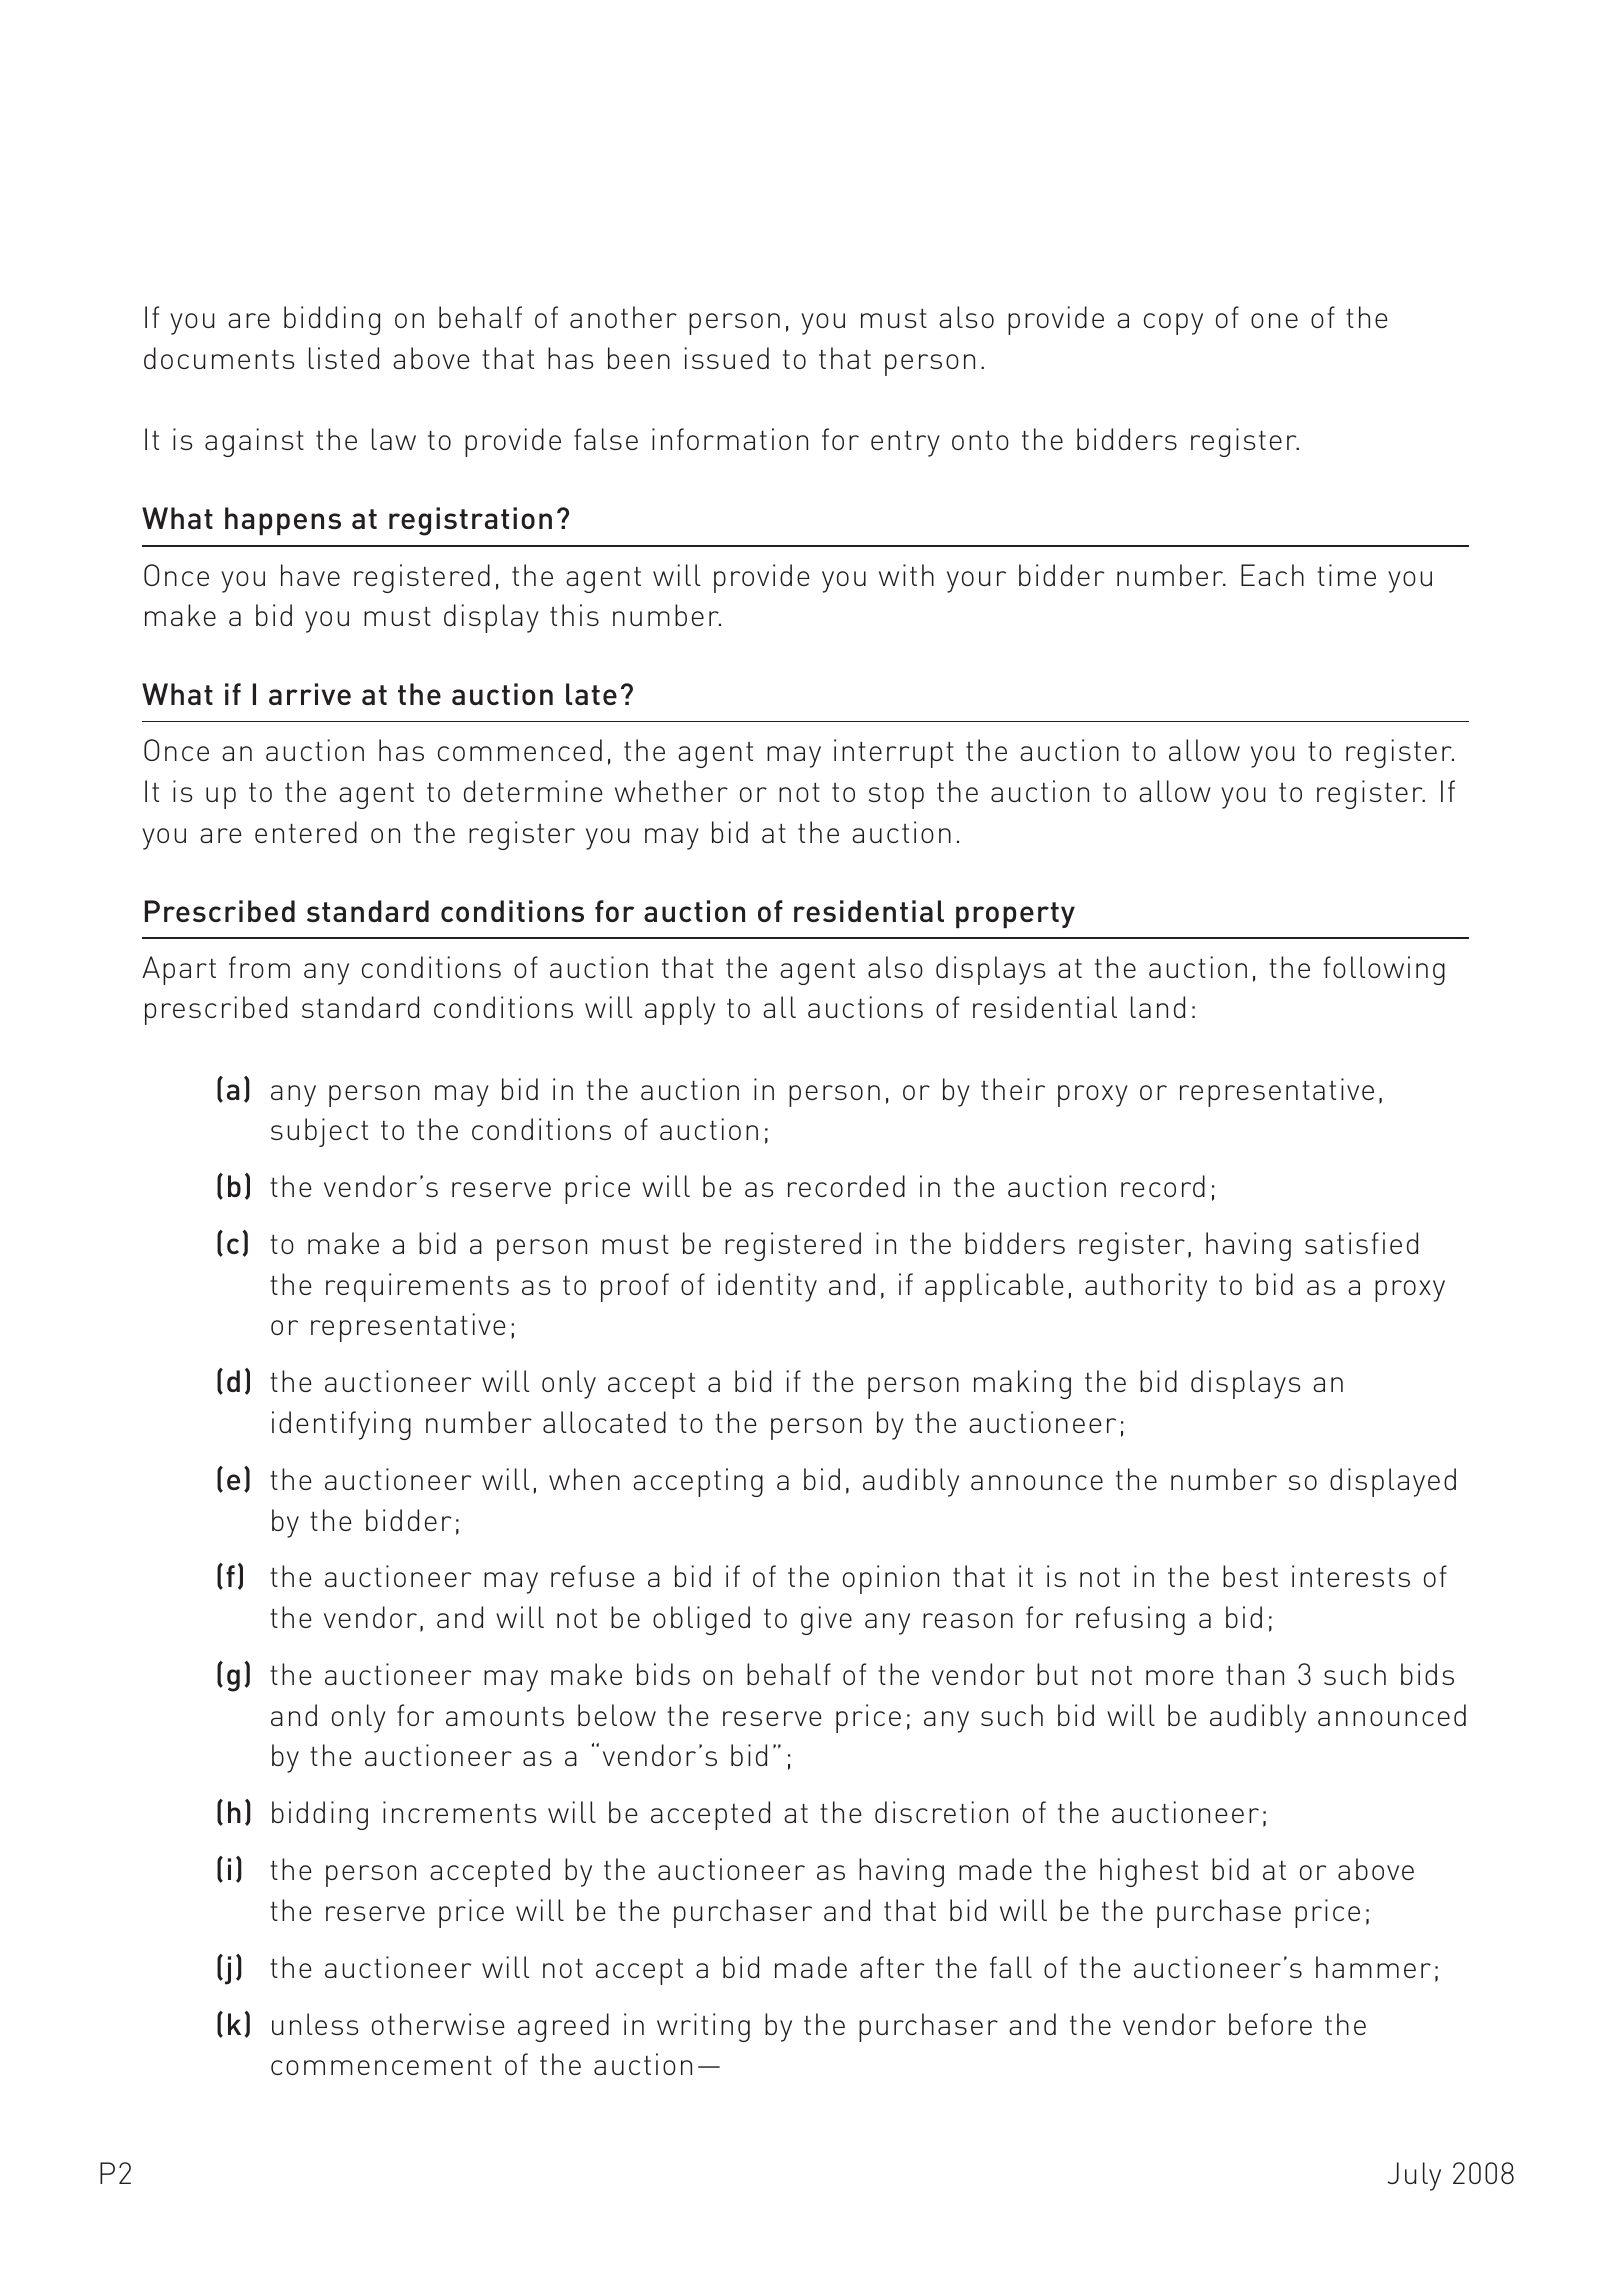  What do you see at coordinates (1384, 970) in the document?
I see `following` at bounding box center [1384, 970].
